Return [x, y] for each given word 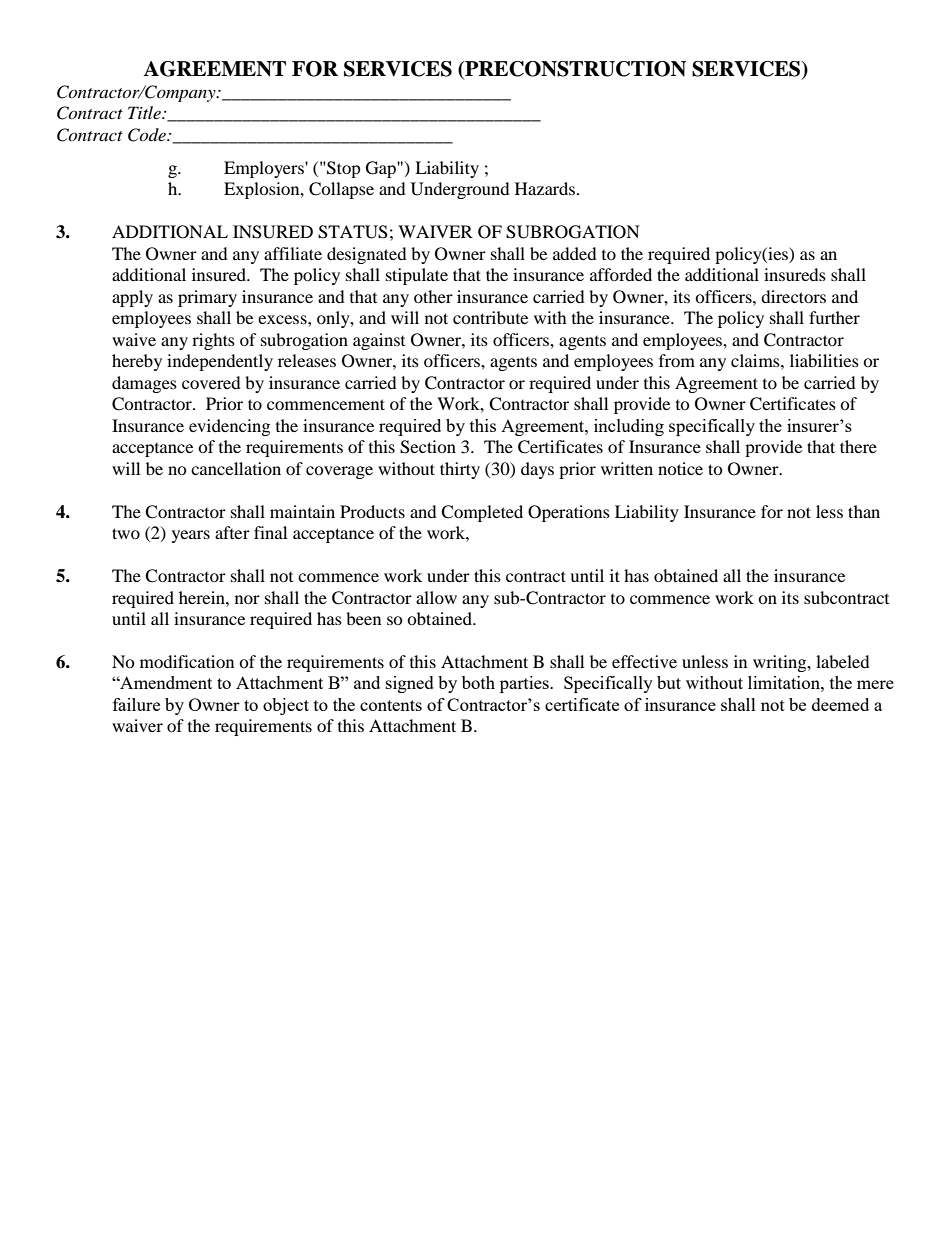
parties [525, 684]
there [858, 446]
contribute [490, 317]
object [286, 706]
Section [428, 447]
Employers [265, 169]
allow [436, 597]
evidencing [229, 427]
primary [207, 298]
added [575, 253]
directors [793, 296]
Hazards [546, 188]
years [191, 536]
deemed [840, 704]
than [864, 511]
